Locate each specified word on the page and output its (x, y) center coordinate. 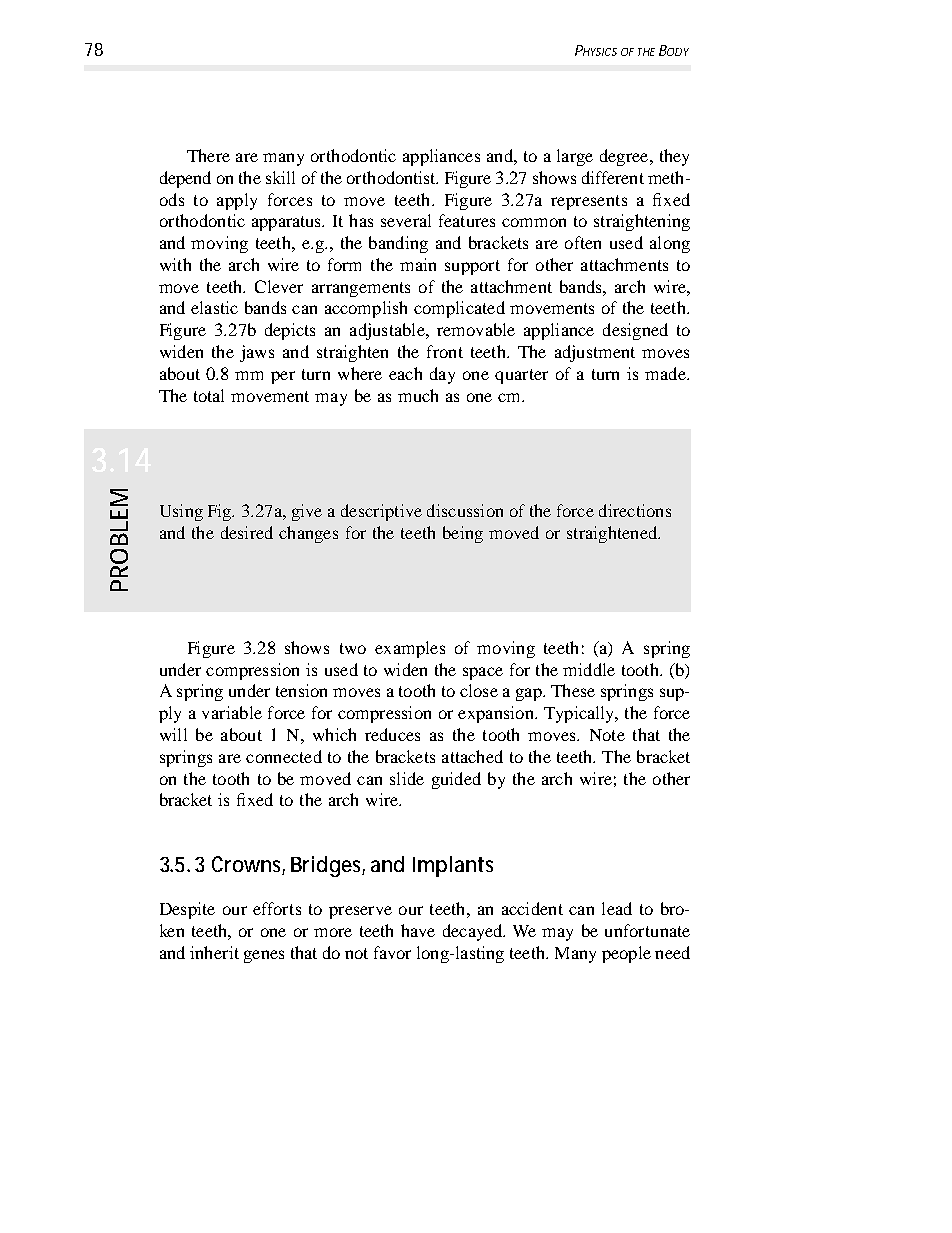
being (463, 534)
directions (635, 510)
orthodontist (392, 177)
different (613, 177)
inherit (214, 952)
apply (237, 201)
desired (247, 532)
